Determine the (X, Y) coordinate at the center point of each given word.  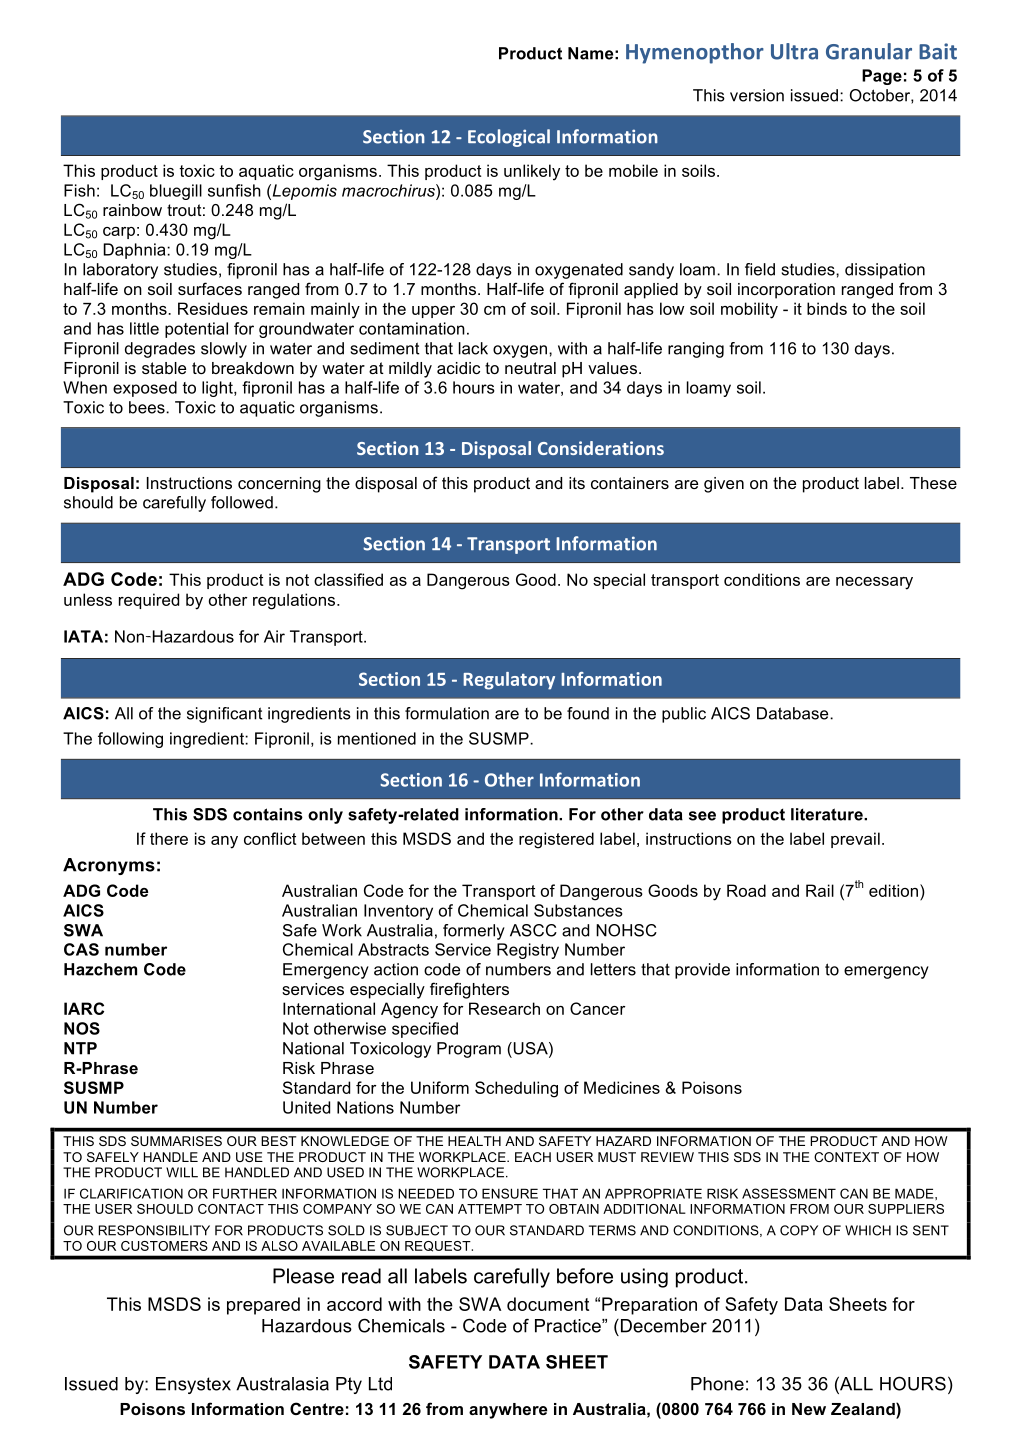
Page (882, 77)
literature (828, 814)
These (933, 483)
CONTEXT (846, 1157)
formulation (447, 713)
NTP (80, 1048)
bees (148, 407)
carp (119, 233)
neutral (530, 368)
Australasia (282, 1384)
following (130, 740)
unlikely (532, 172)
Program (469, 1050)
